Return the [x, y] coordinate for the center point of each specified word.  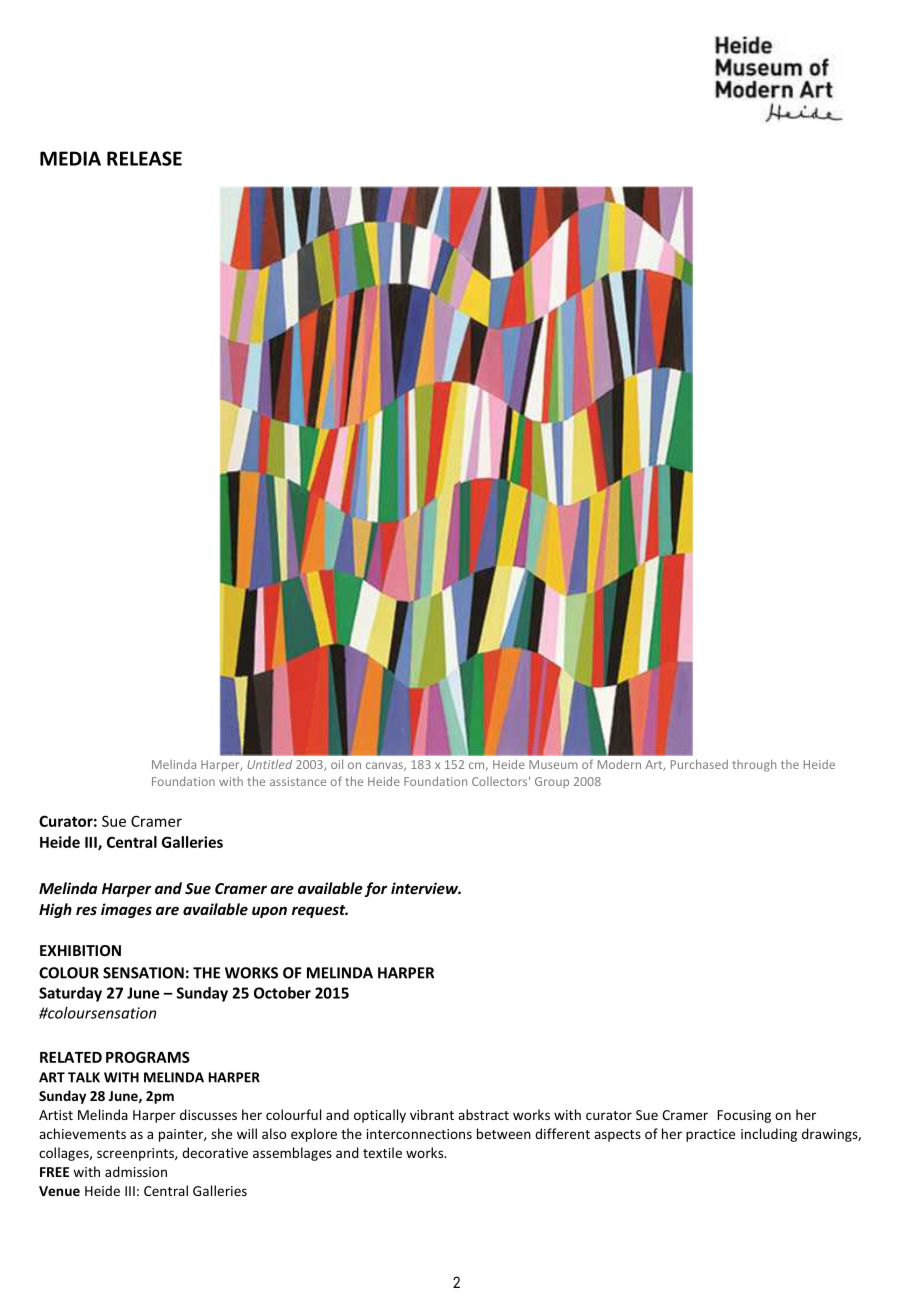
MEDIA [70, 158]
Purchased [699, 764]
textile [382, 1152]
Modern [619, 764]
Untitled [269, 764]
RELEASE [144, 158]
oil [337, 764]
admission [136, 1171]
